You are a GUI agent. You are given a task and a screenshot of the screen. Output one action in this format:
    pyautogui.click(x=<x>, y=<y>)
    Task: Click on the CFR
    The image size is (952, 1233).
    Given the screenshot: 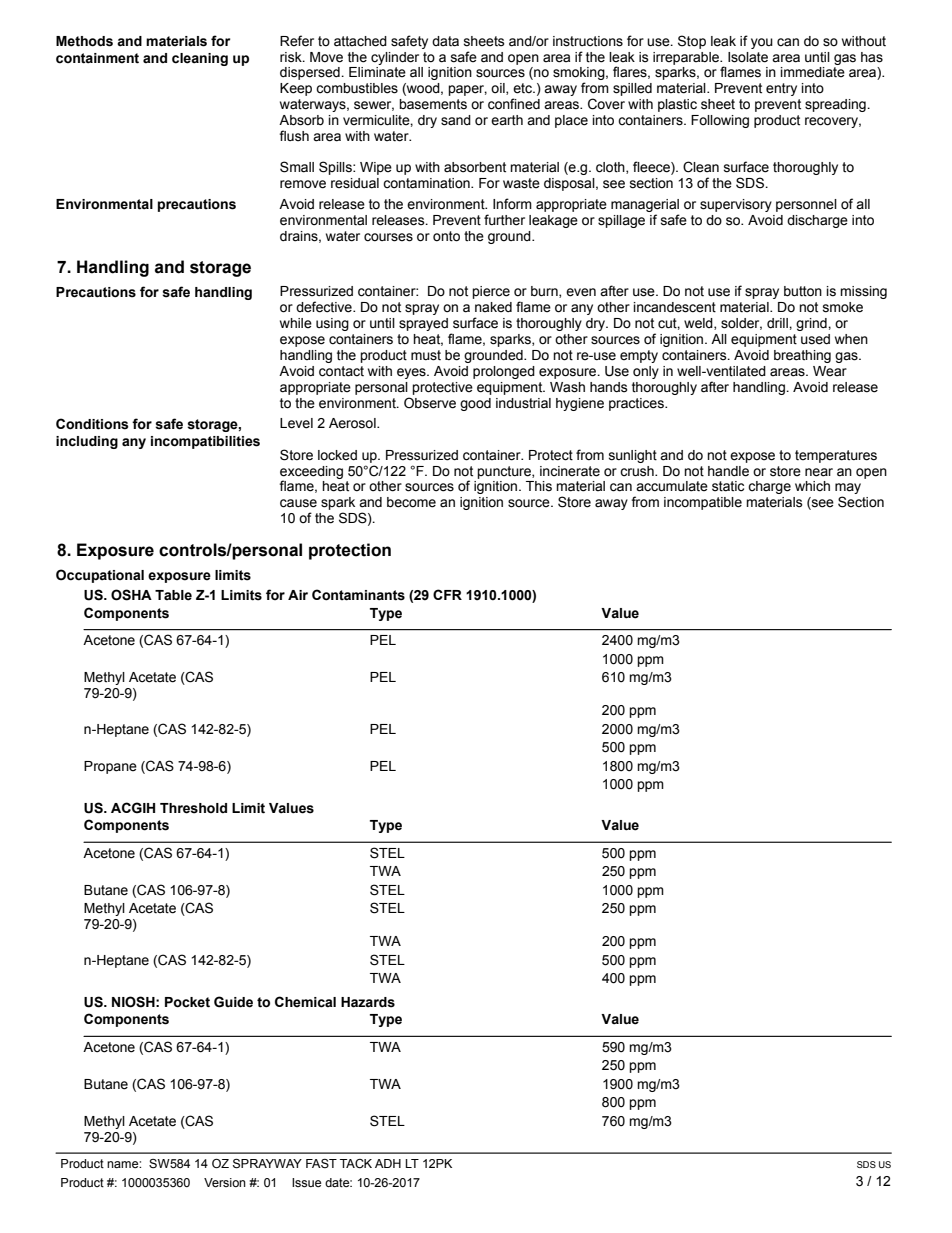 What is the action you would take?
    pyautogui.click(x=447, y=594)
